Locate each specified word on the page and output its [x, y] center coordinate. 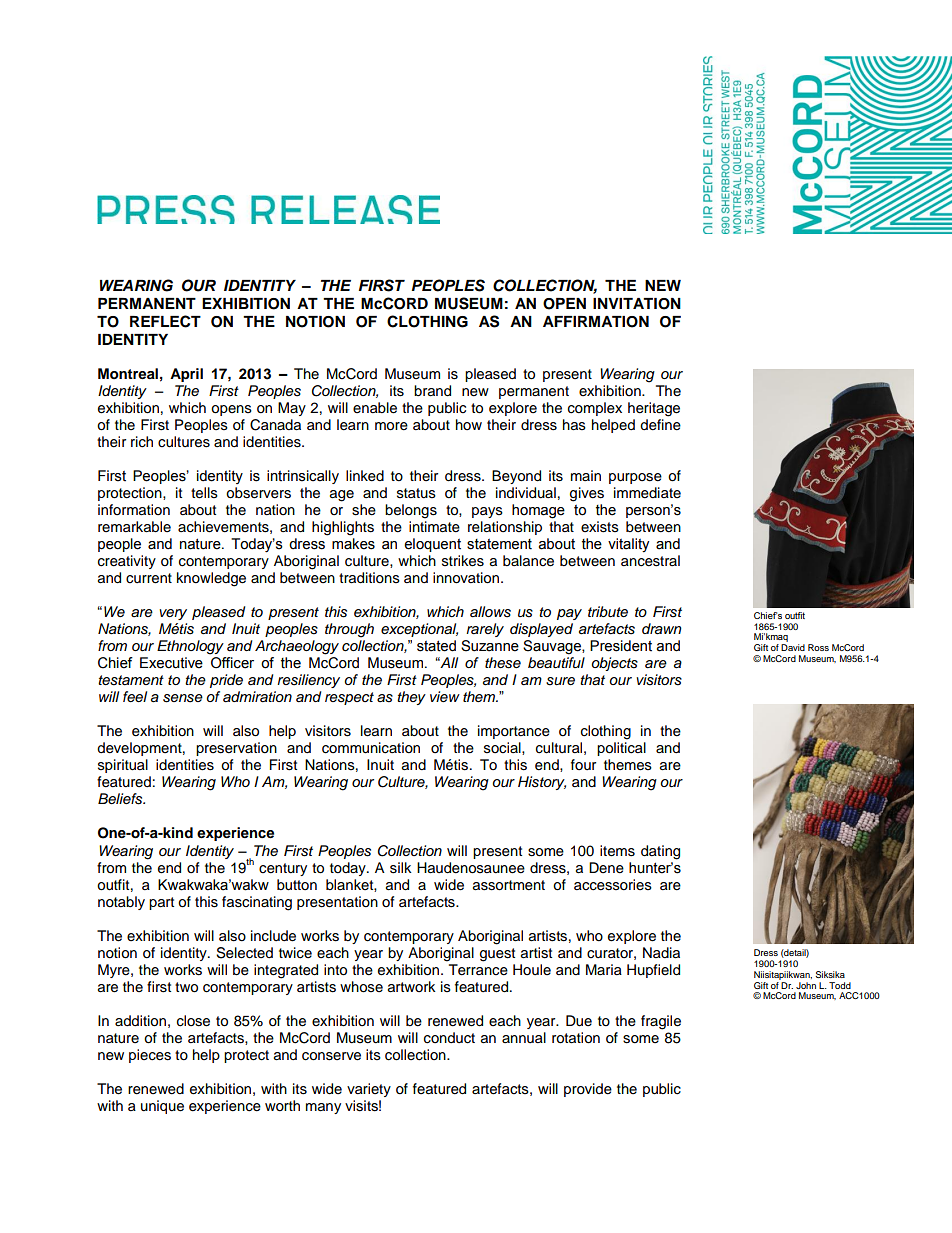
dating [660, 852]
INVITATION [637, 304]
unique [162, 1107]
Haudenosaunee [471, 868]
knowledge [211, 579]
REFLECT [165, 321]
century [283, 869]
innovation [467, 578]
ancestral [650, 561]
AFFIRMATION [596, 322]
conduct [449, 1038]
